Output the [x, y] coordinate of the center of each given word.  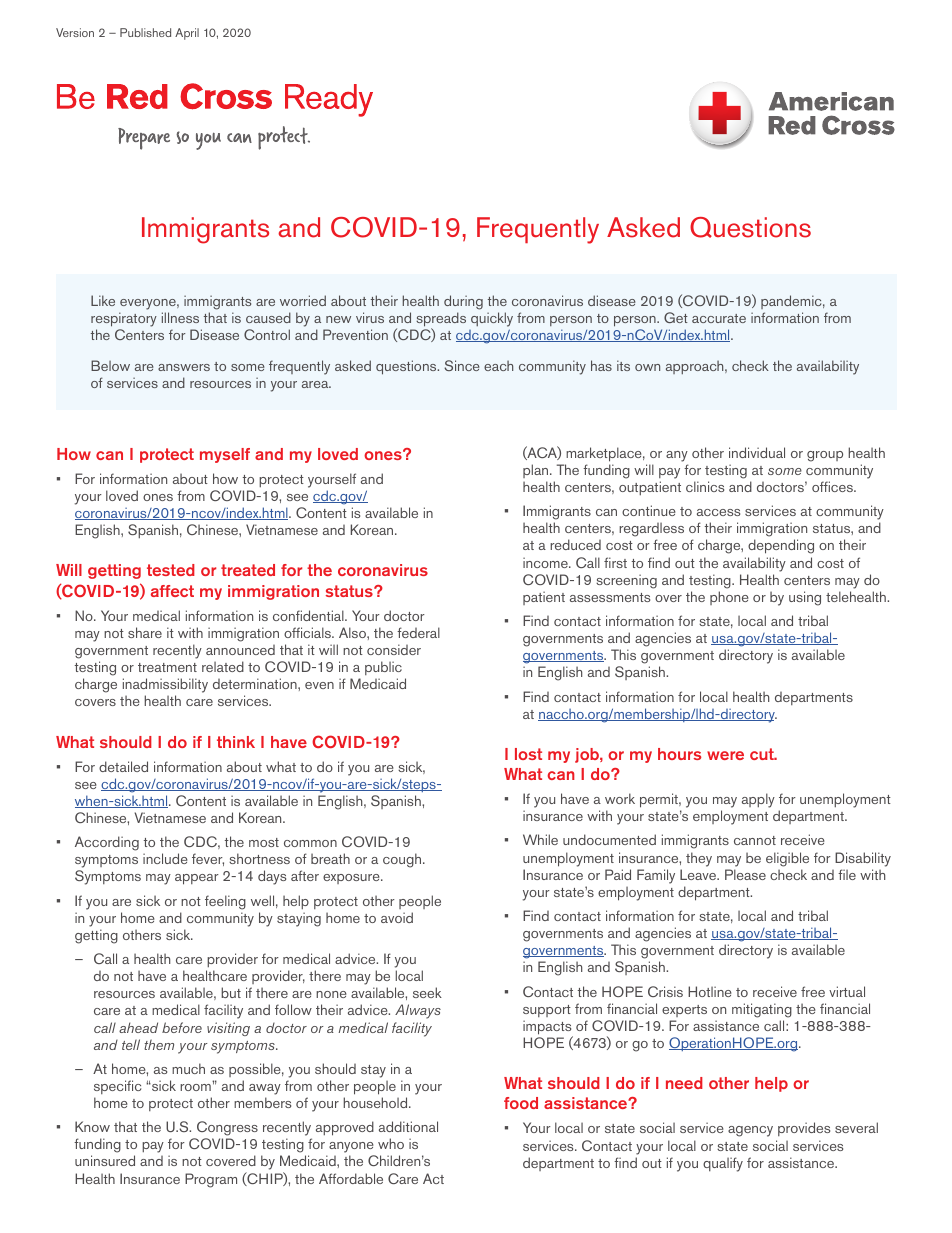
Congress [226, 1130]
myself [225, 455]
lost [528, 754]
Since [461, 365]
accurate [719, 318]
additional [408, 1126]
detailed [123, 766]
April [187, 34]
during [463, 302]
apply [758, 800]
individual [757, 452]
